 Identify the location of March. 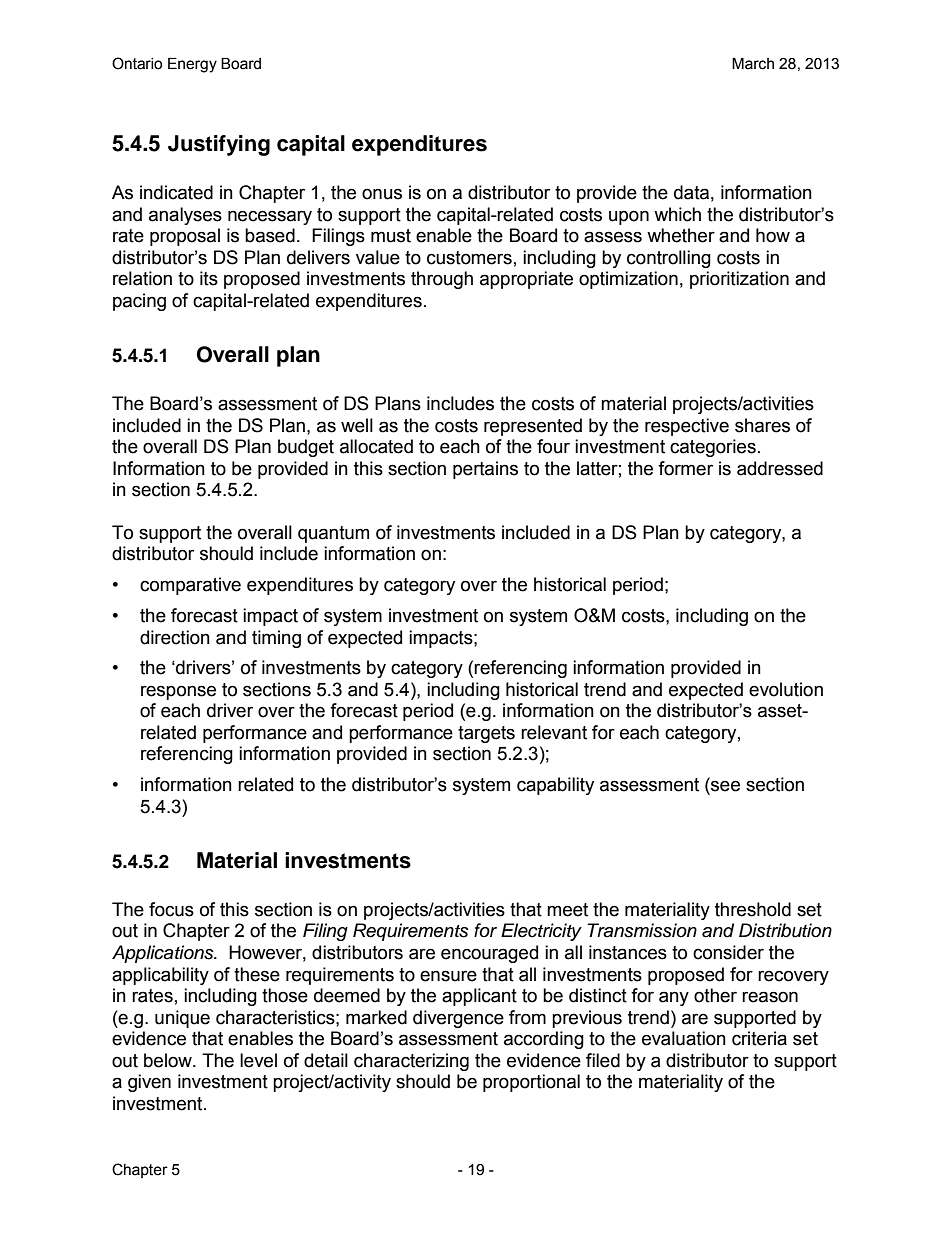
(753, 64).
